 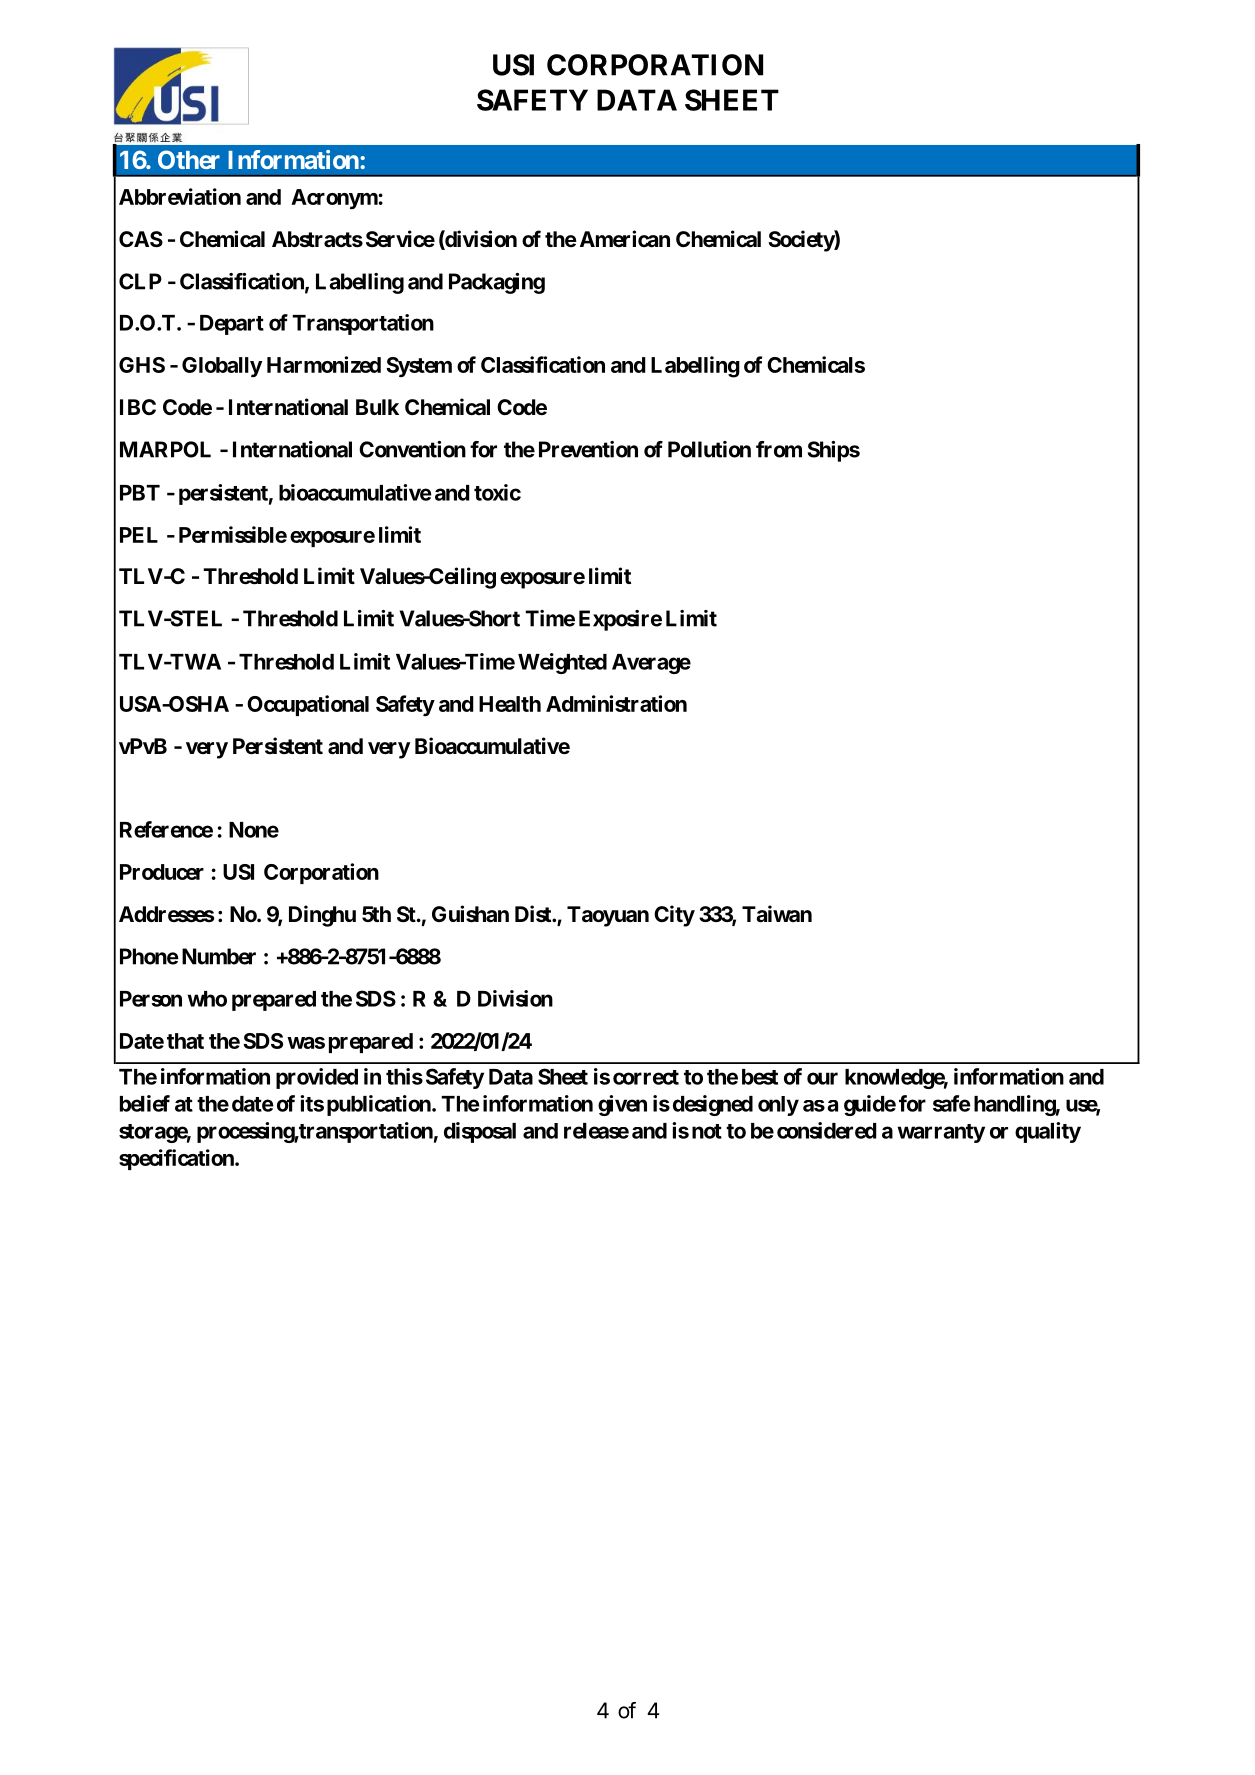 What do you see at coordinates (562, 663) in the page?
I see `Weighted` at bounding box center [562, 663].
